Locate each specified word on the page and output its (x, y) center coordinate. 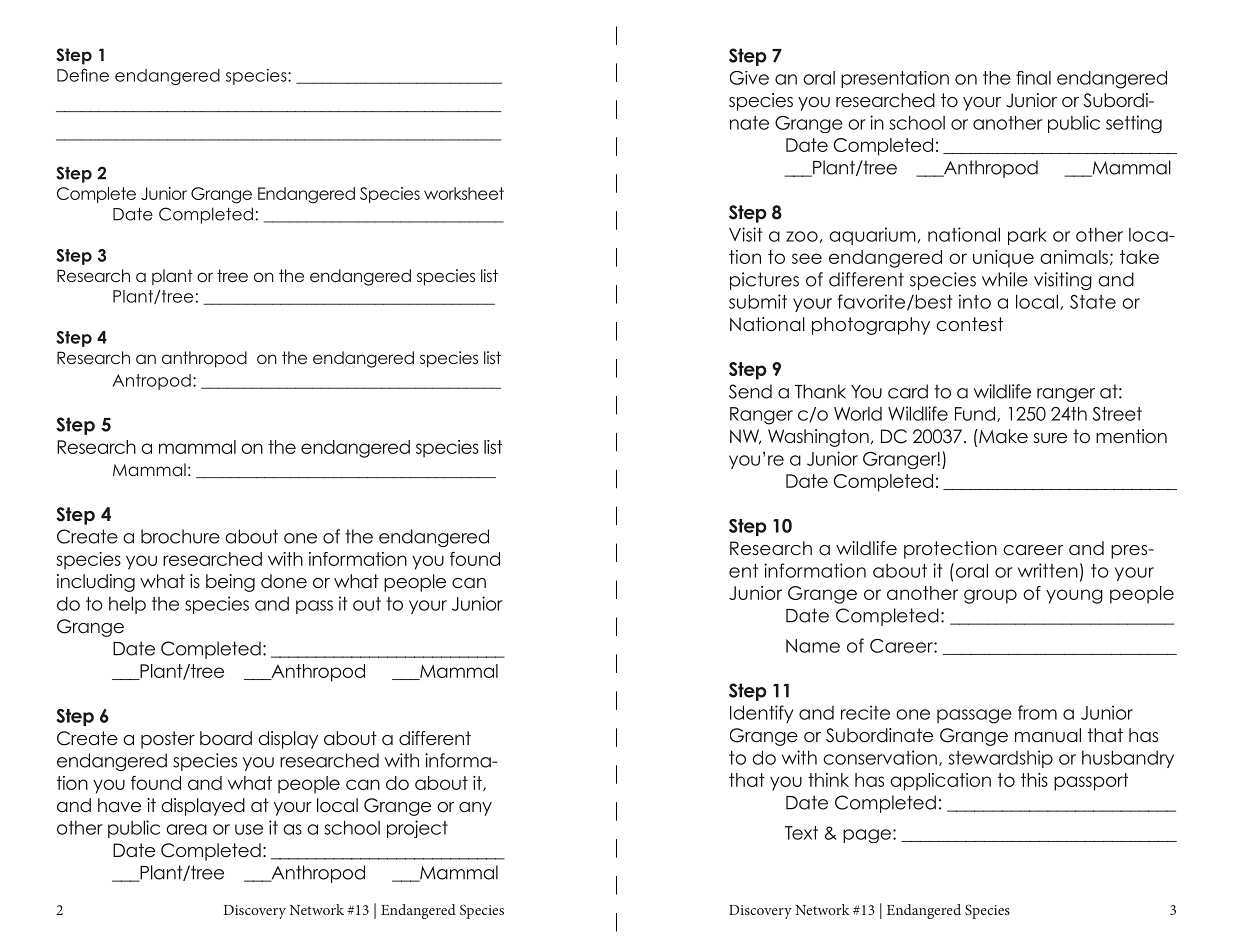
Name (813, 646)
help (127, 605)
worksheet (464, 193)
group (990, 596)
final (1033, 78)
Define (83, 75)
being (230, 583)
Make (1002, 436)
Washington (818, 438)
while (1005, 279)
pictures (764, 281)
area (186, 829)
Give (749, 78)
